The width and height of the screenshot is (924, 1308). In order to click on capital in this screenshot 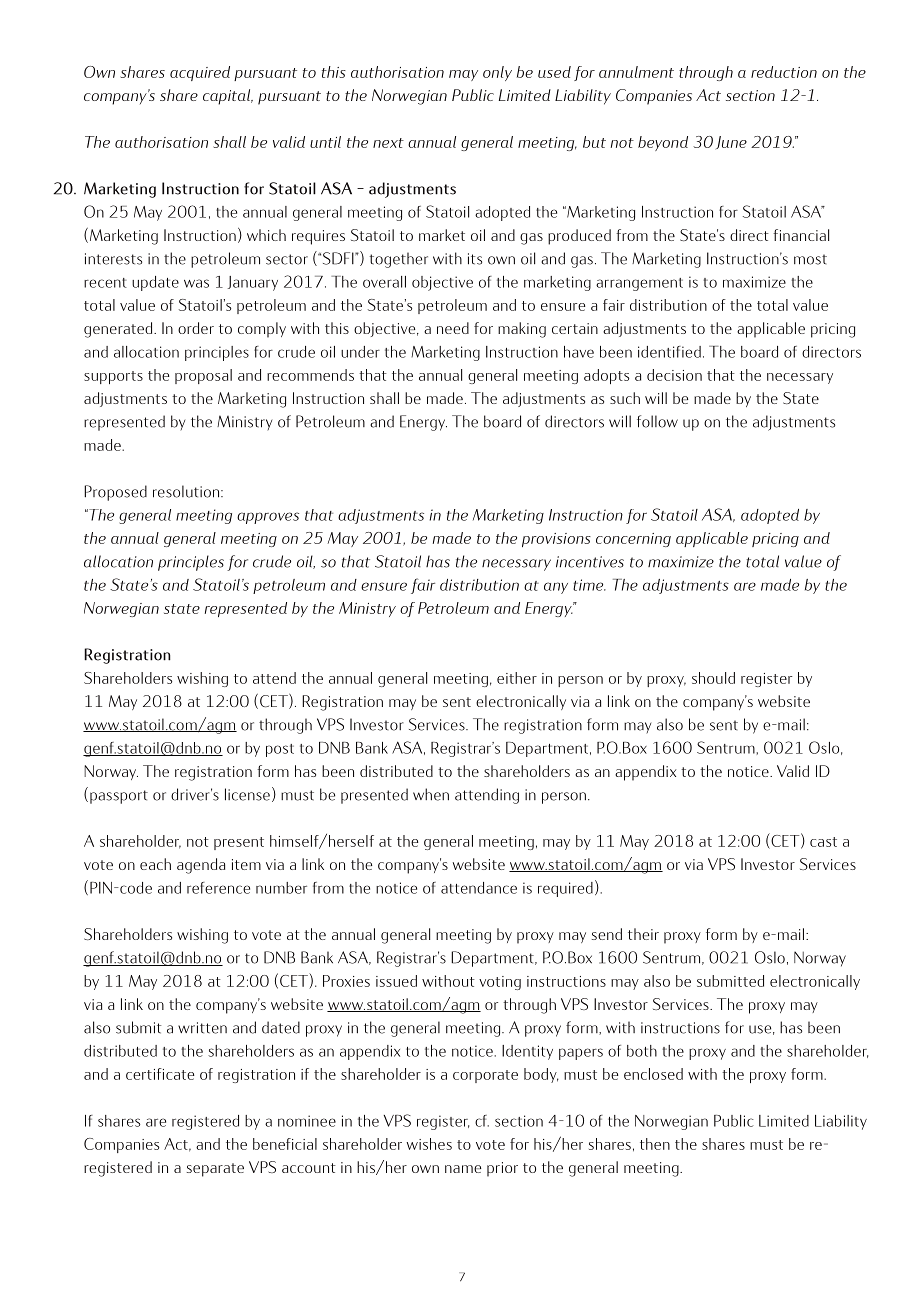, I will do `click(228, 97)`.
